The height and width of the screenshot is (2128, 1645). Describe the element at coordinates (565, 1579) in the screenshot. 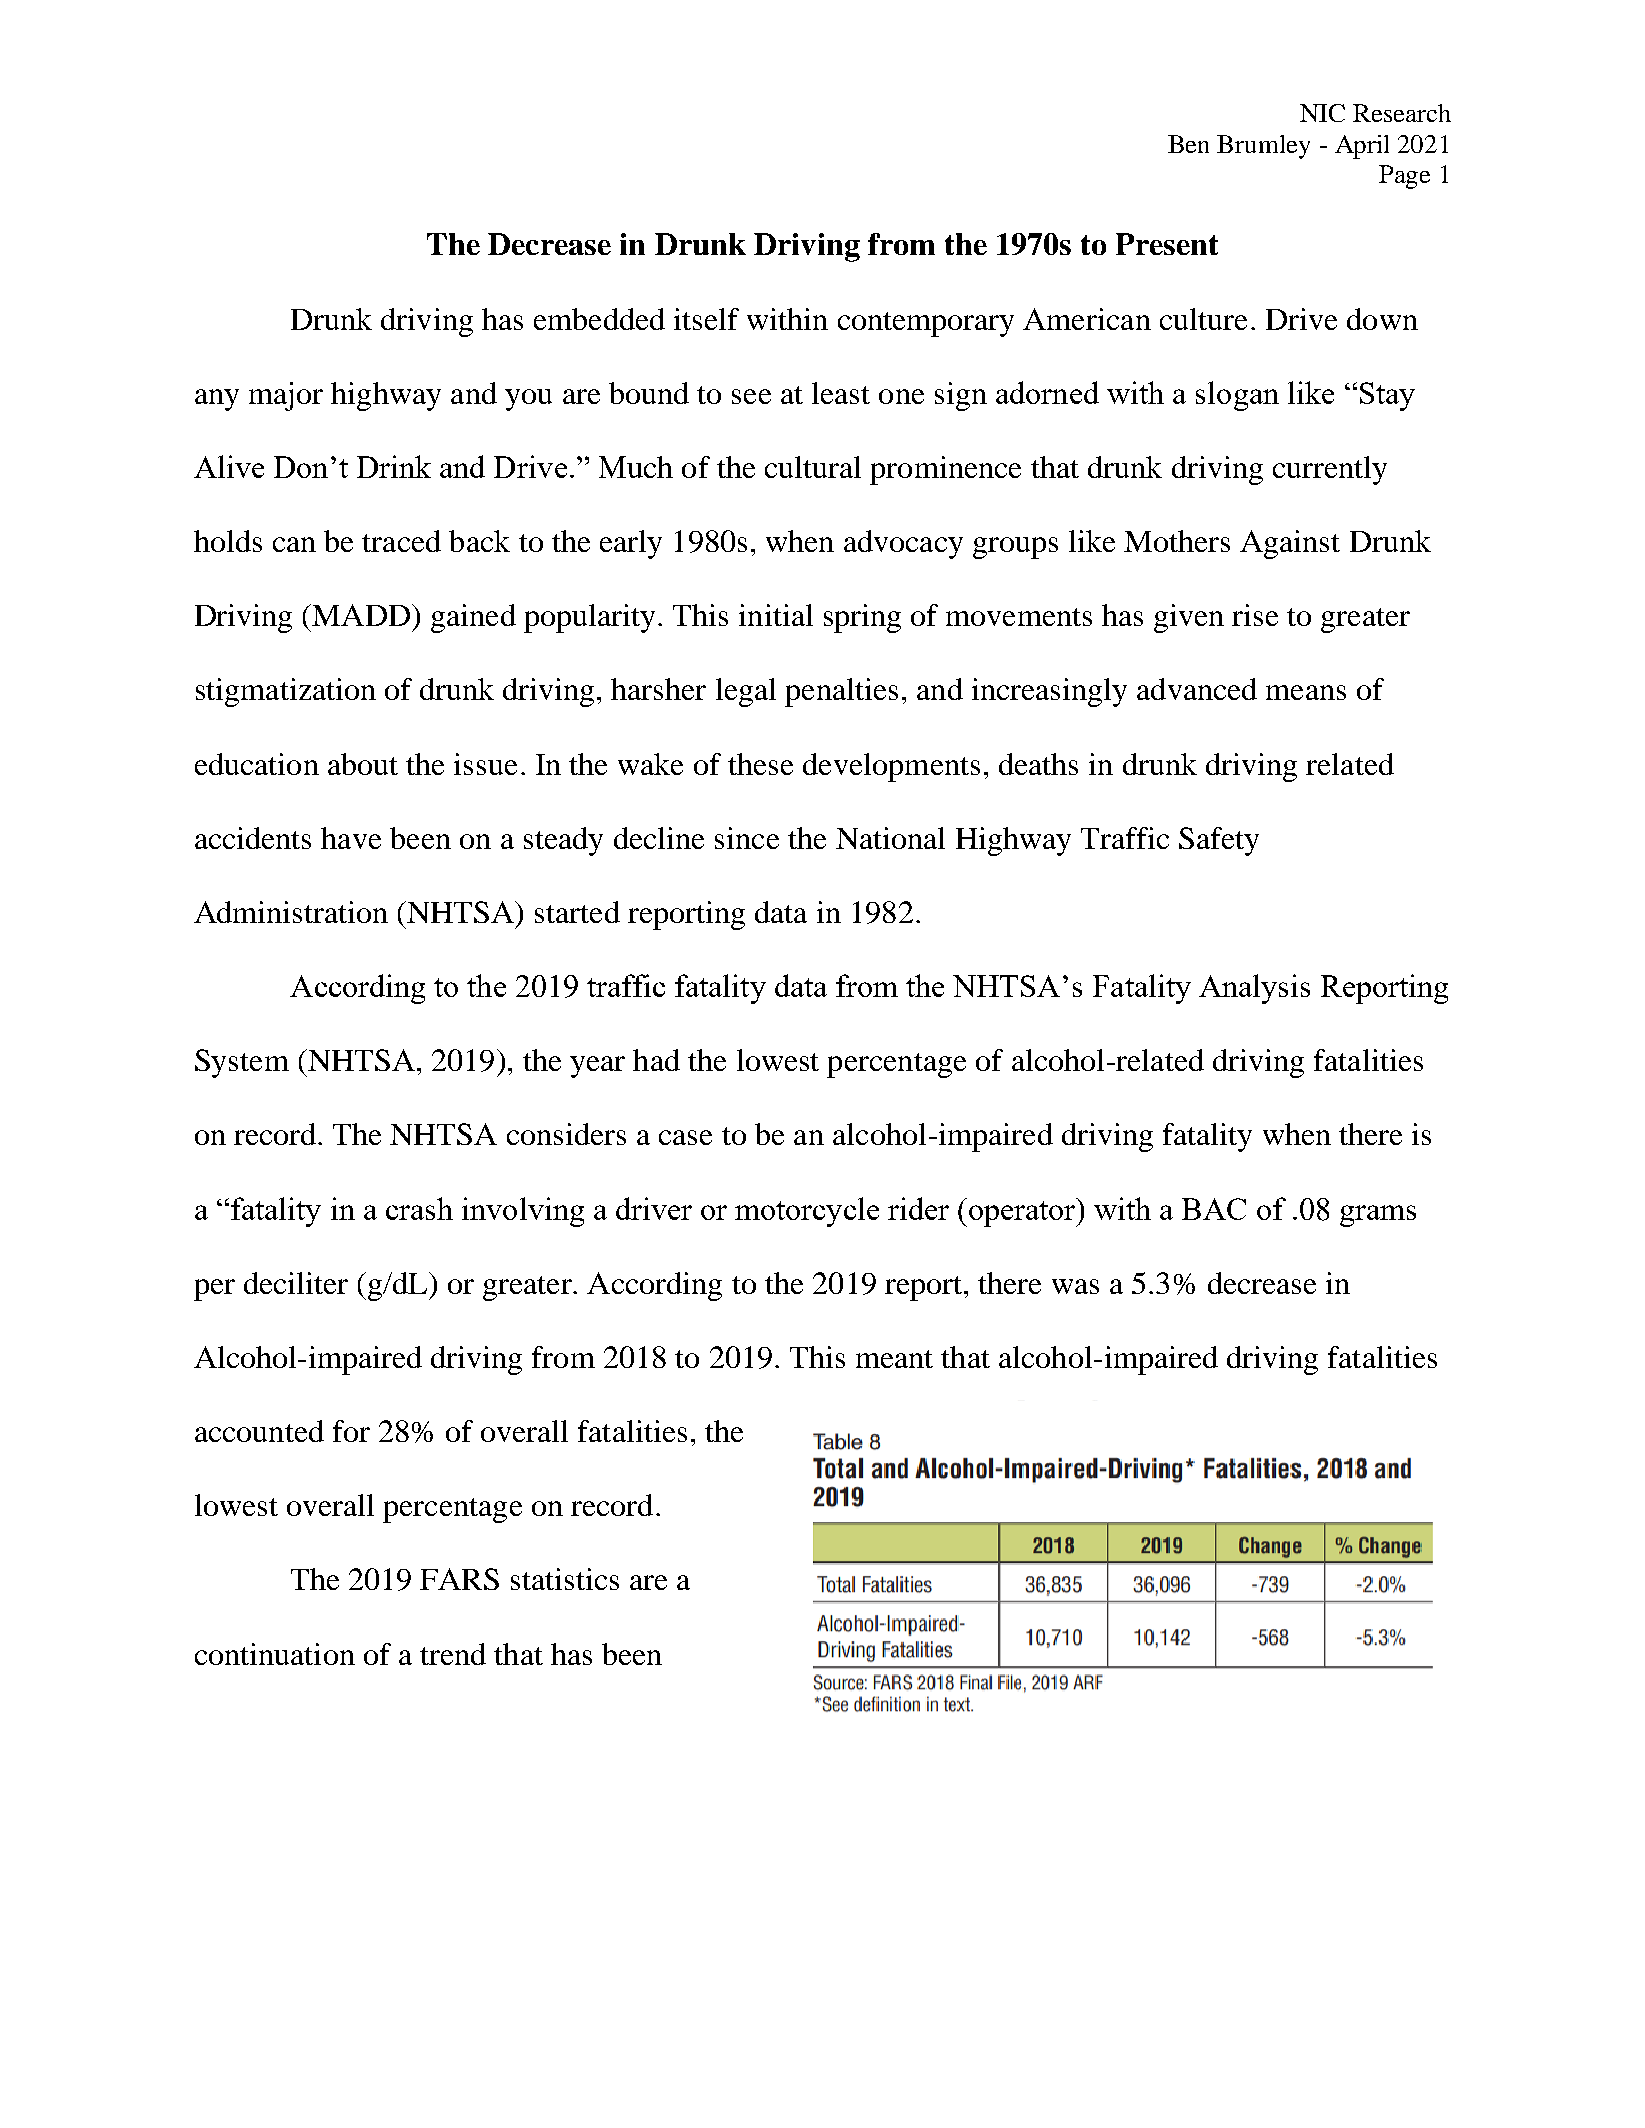

I see `statistics` at that location.
